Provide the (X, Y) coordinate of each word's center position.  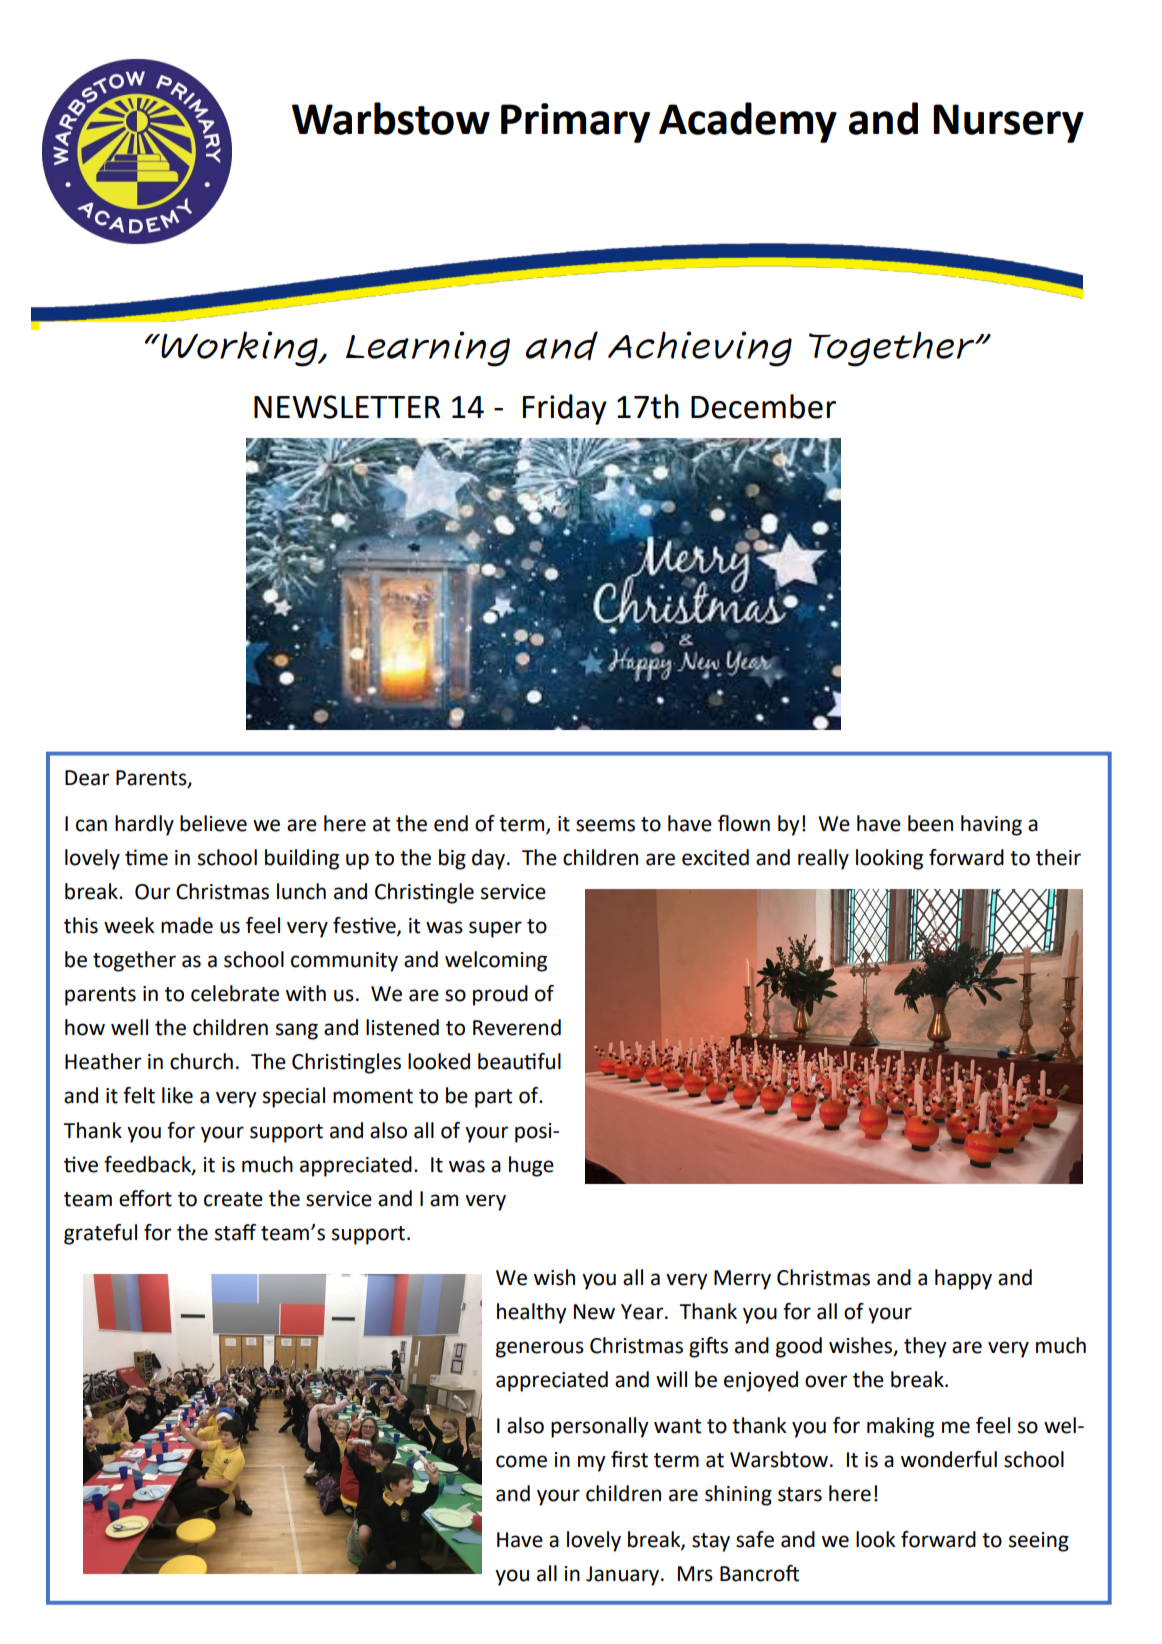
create (233, 1199)
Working (239, 349)
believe (213, 823)
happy (963, 1279)
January (624, 1576)
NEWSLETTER (347, 407)
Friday (565, 409)
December (763, 406)
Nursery (1008, 123)
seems (605, 825)
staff (235, 1232)
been (930, 823)
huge (531, 1166)
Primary (575, 123)
